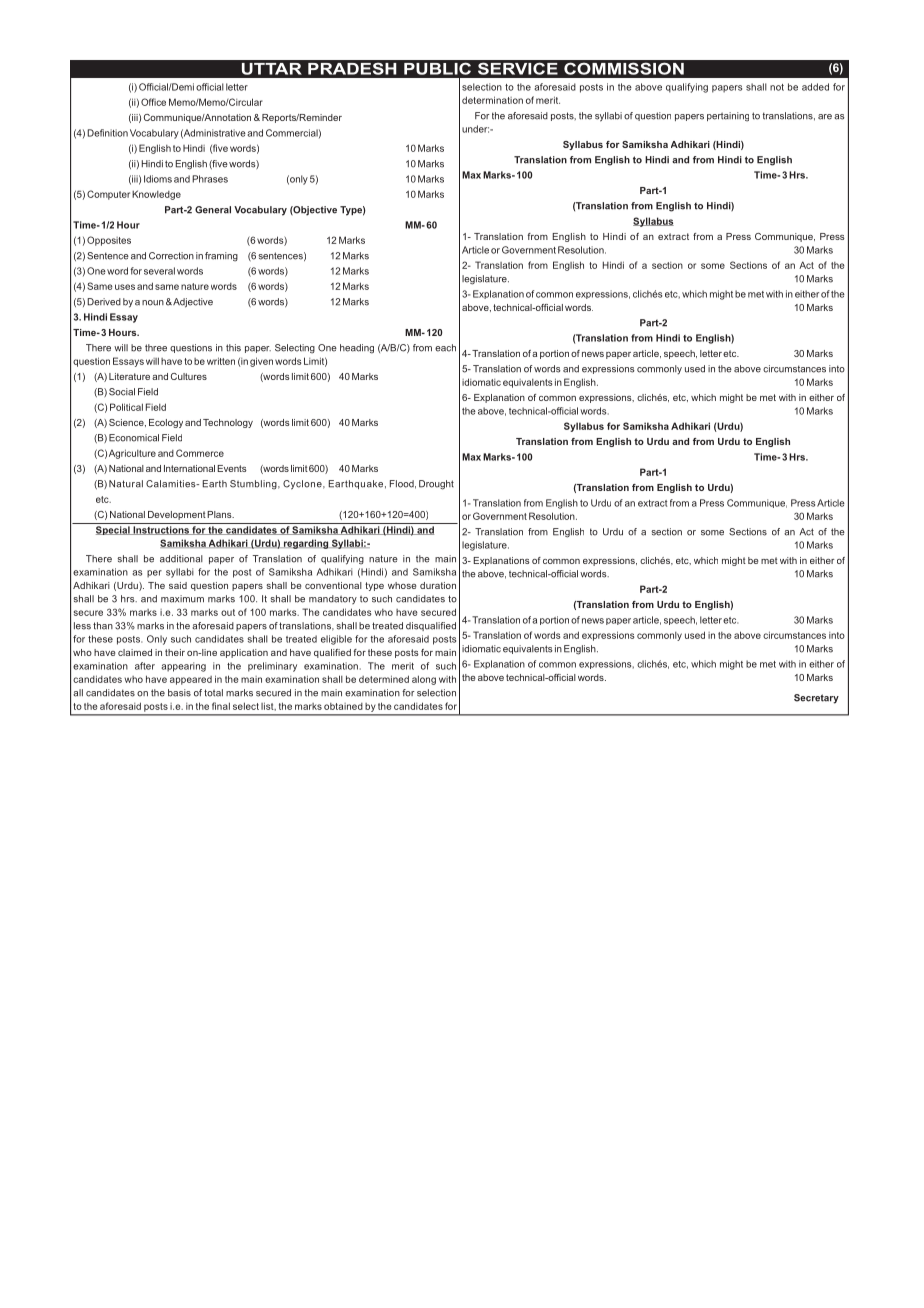  What do you see at coordinates (402, 585) in the screenshot?
I see `whose` at bounding box center [402, 585].
